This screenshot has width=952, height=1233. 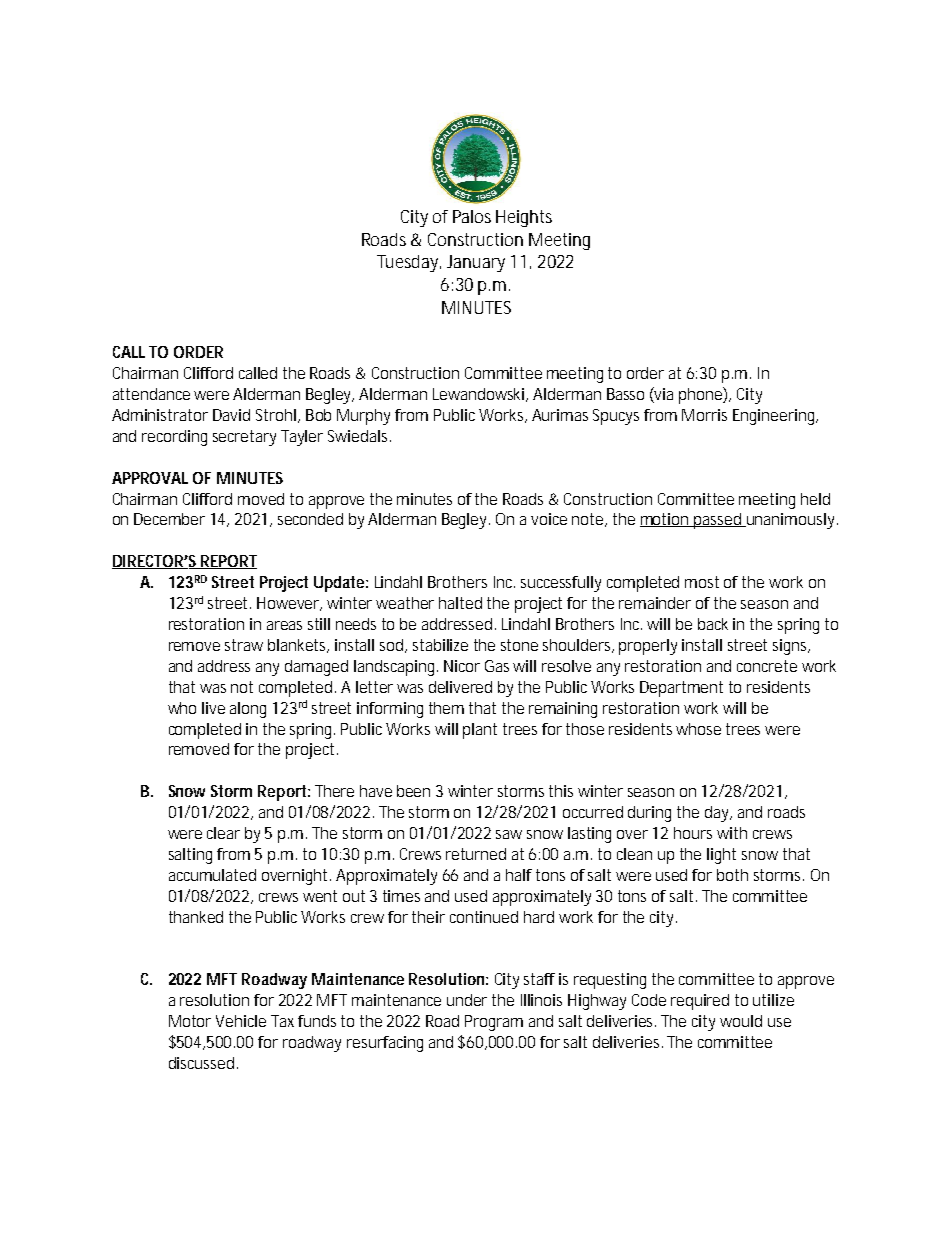 I want to click on Program, so click(x=494, y=1023).
